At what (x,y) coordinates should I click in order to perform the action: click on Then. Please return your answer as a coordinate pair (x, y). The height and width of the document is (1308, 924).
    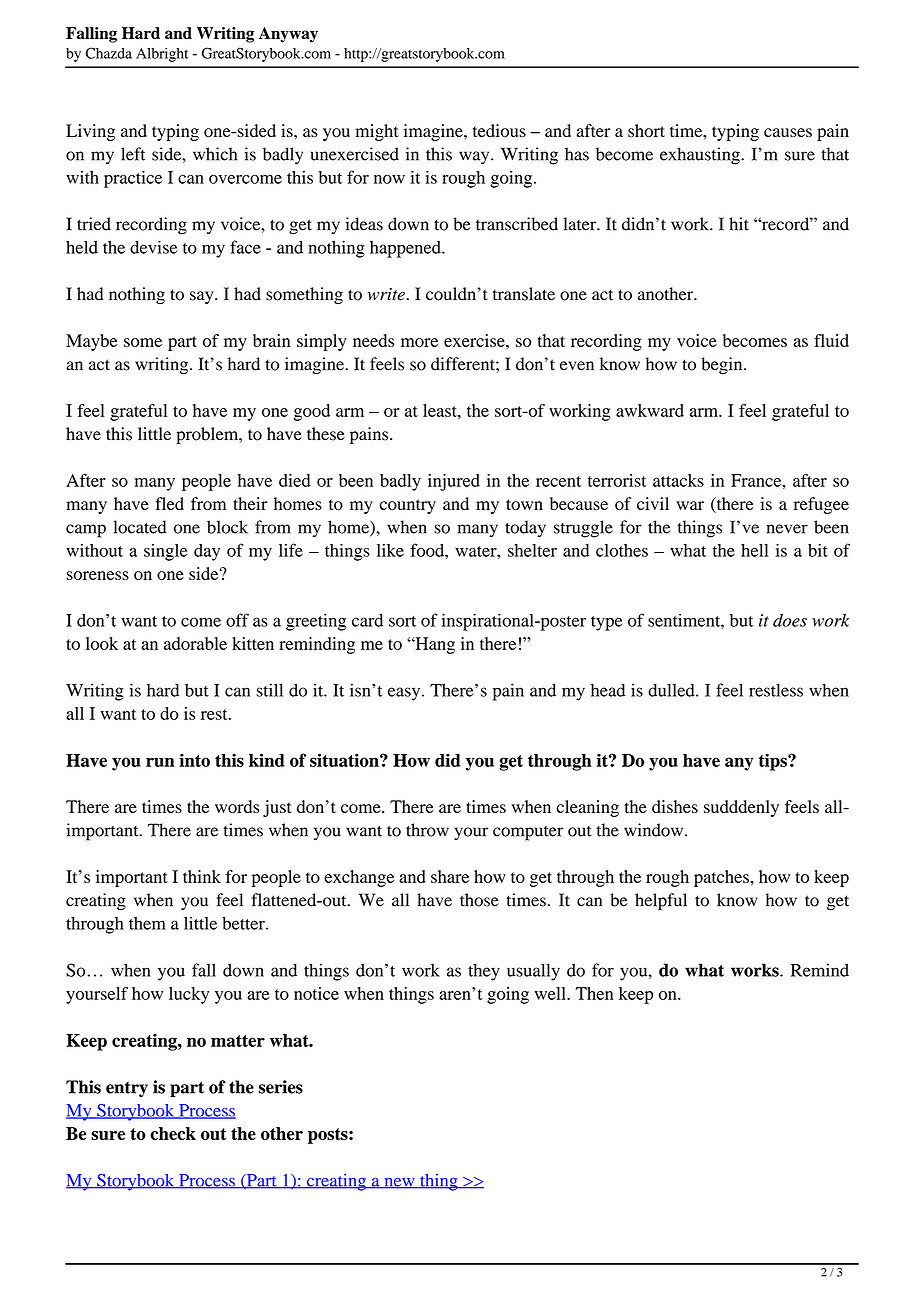
    Looking at the image, I should click on (594, 993).
